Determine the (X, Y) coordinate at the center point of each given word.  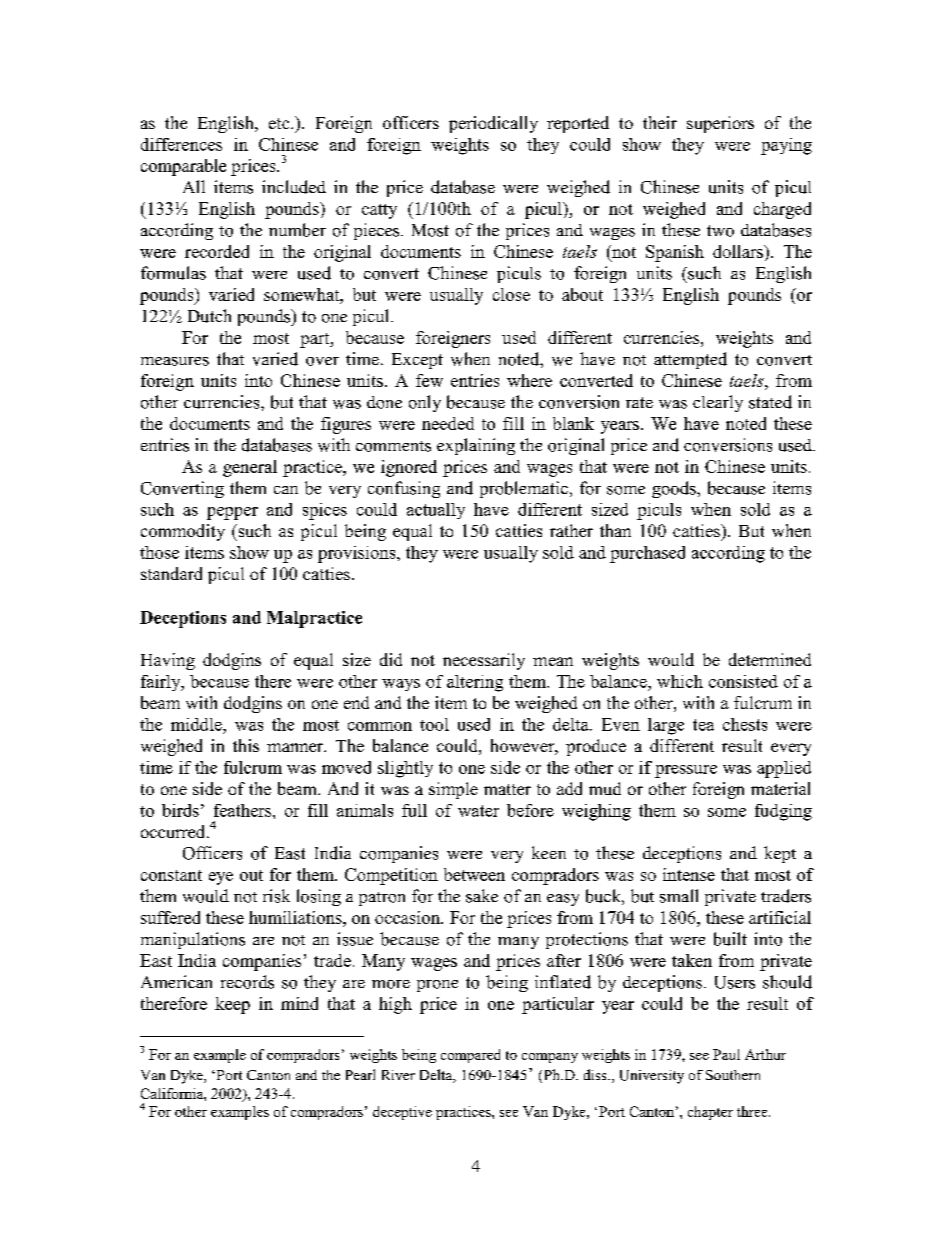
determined (770, 659)
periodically (493, 124)
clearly (718, 403)
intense (689, 874)
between (474, 874)
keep (232, 1005)
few (429, 380)
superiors (720, 124)
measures (175, 361)
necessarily (484, 661)
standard (171, 573)
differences (181, 144)
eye (221, 878)
